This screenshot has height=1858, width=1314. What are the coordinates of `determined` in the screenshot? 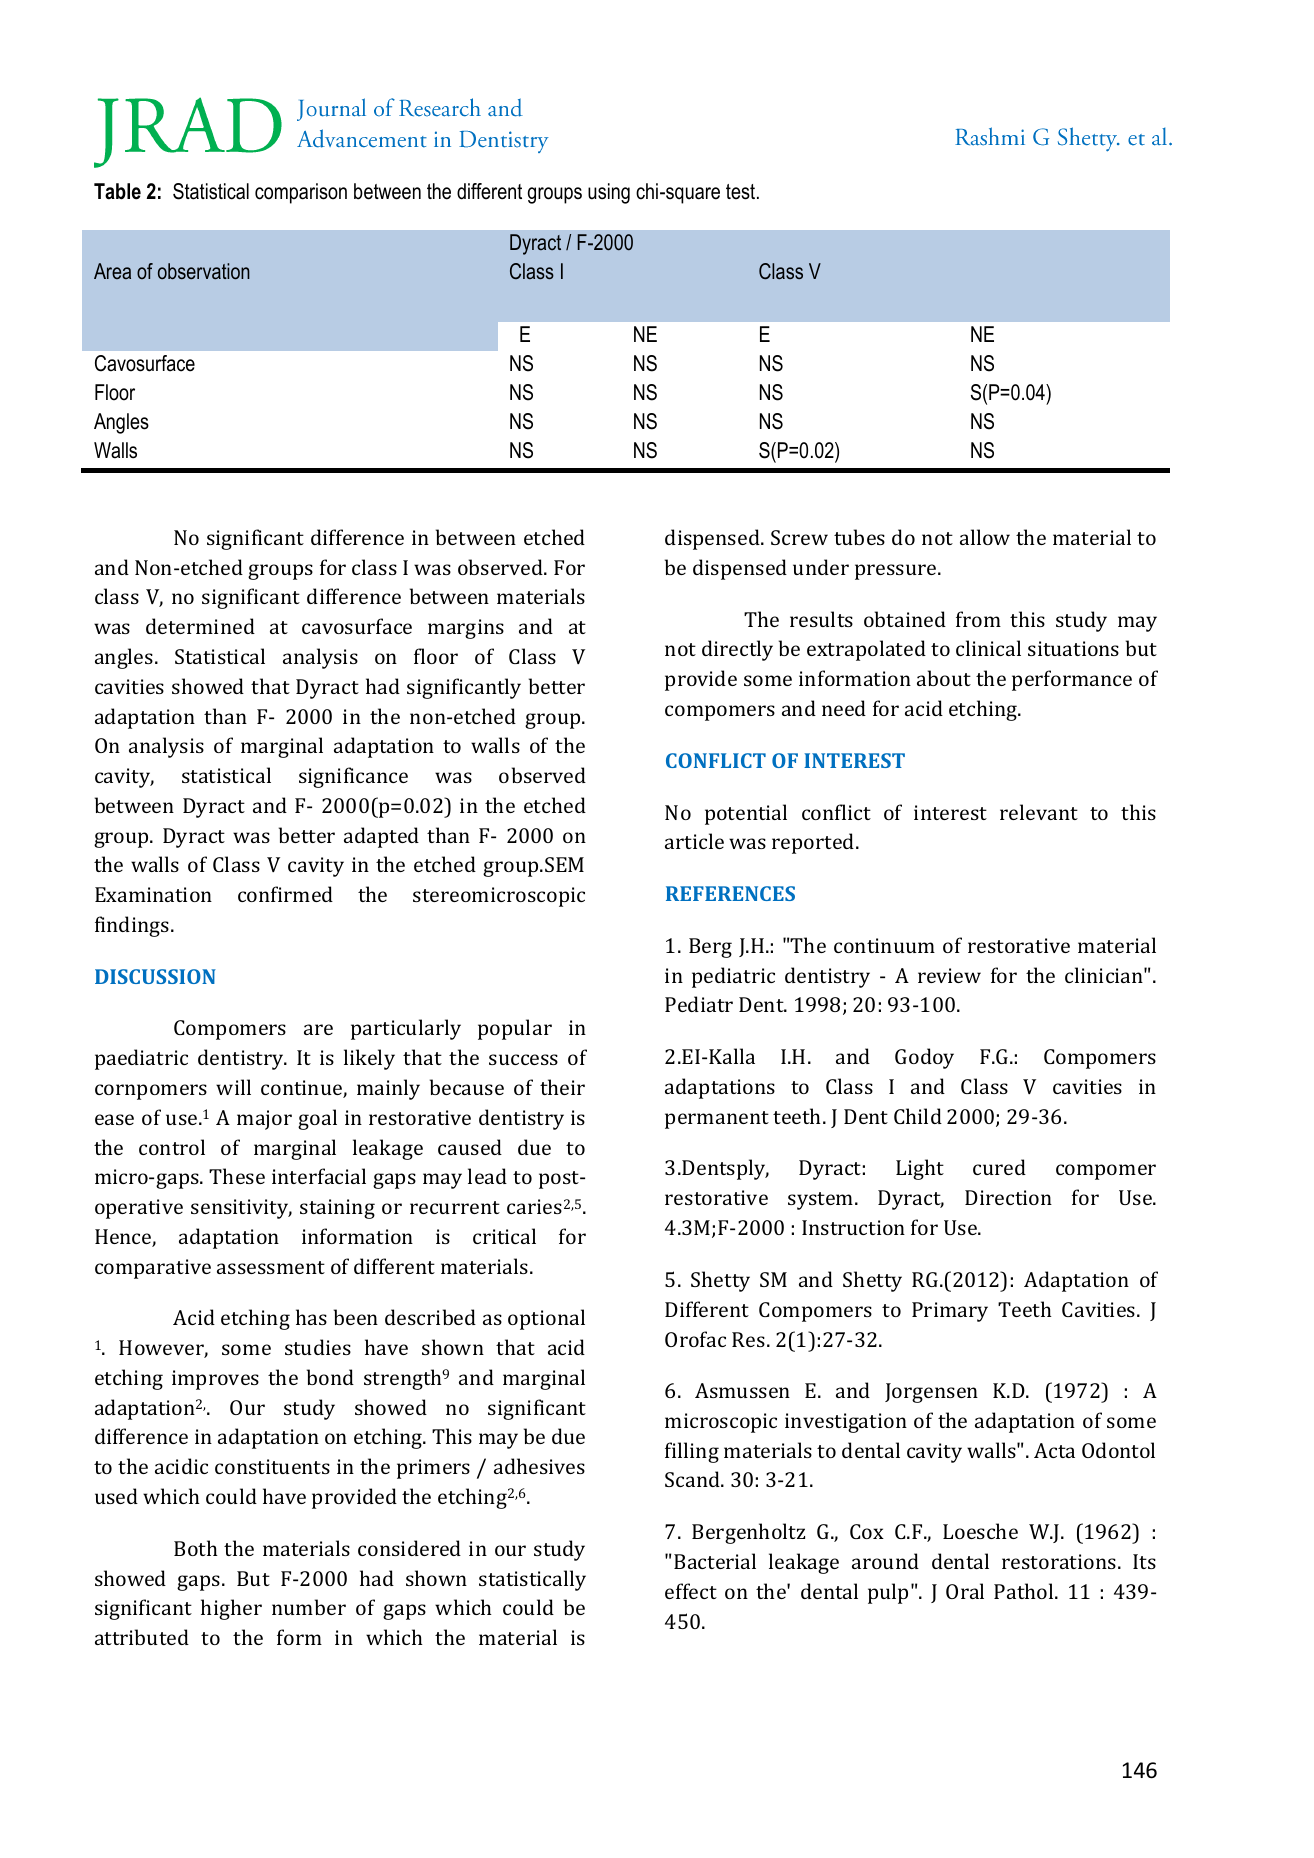 It's located at (200, 626).
